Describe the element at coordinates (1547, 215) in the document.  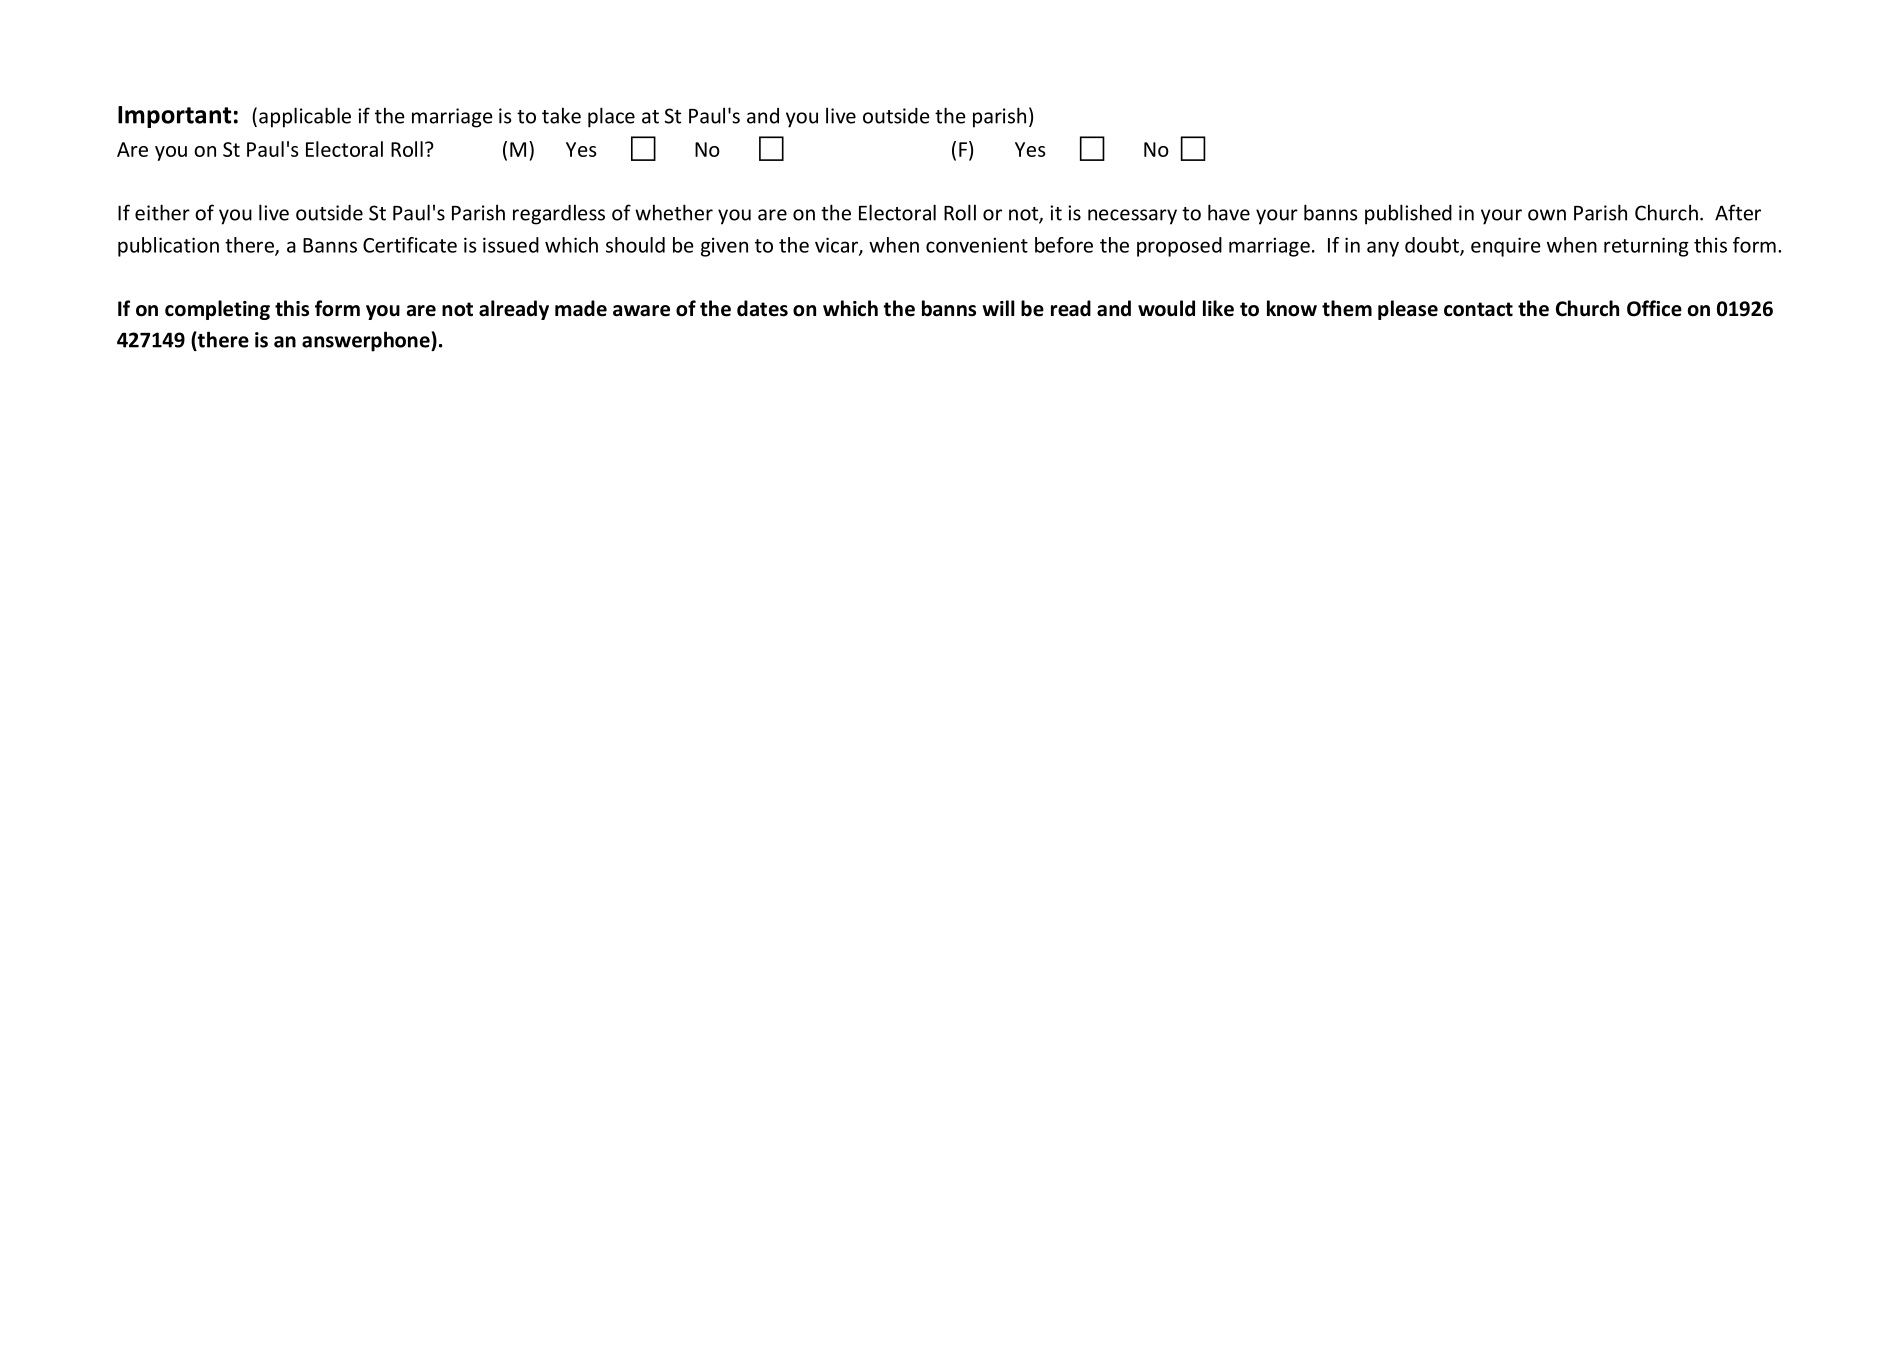
I see `own` at that location.
